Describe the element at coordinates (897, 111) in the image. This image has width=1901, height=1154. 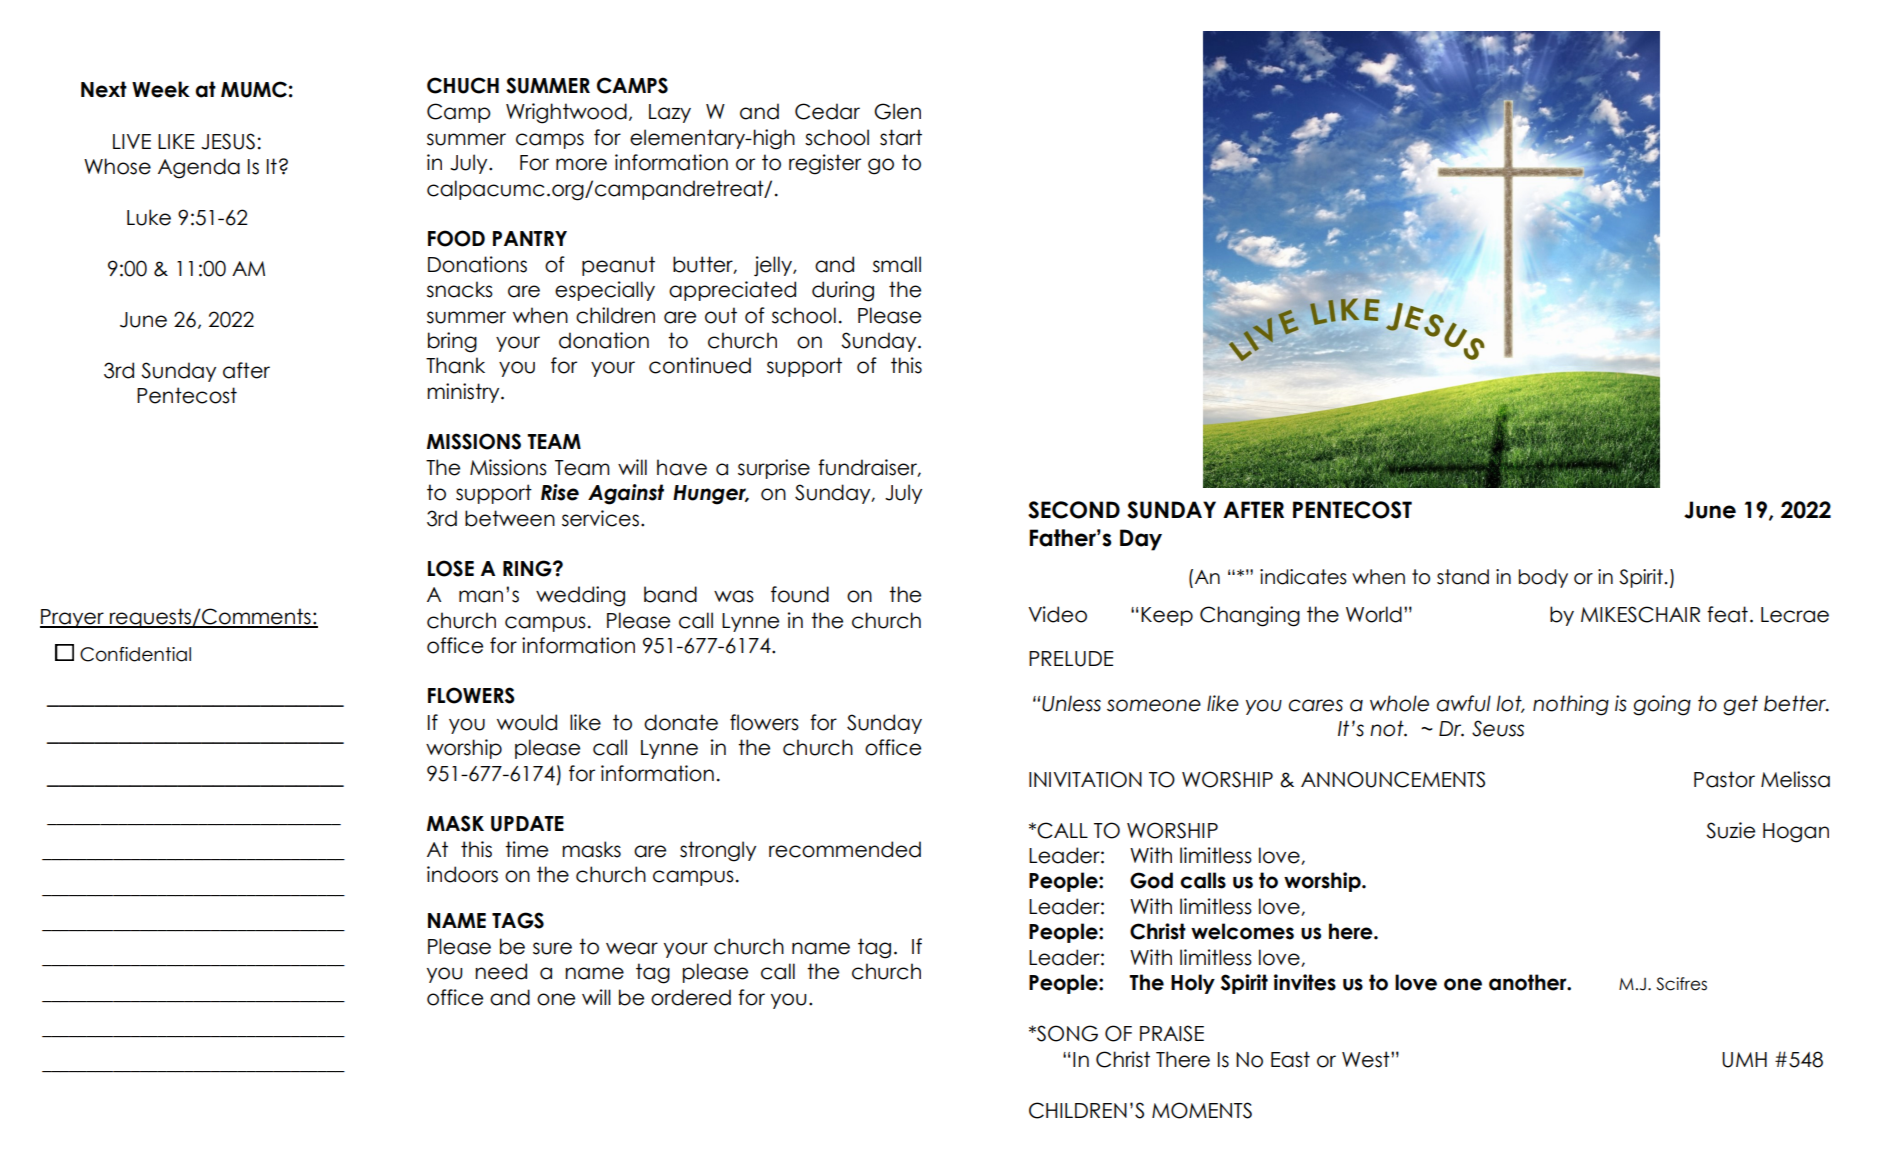
I see `Glen` at that location.
